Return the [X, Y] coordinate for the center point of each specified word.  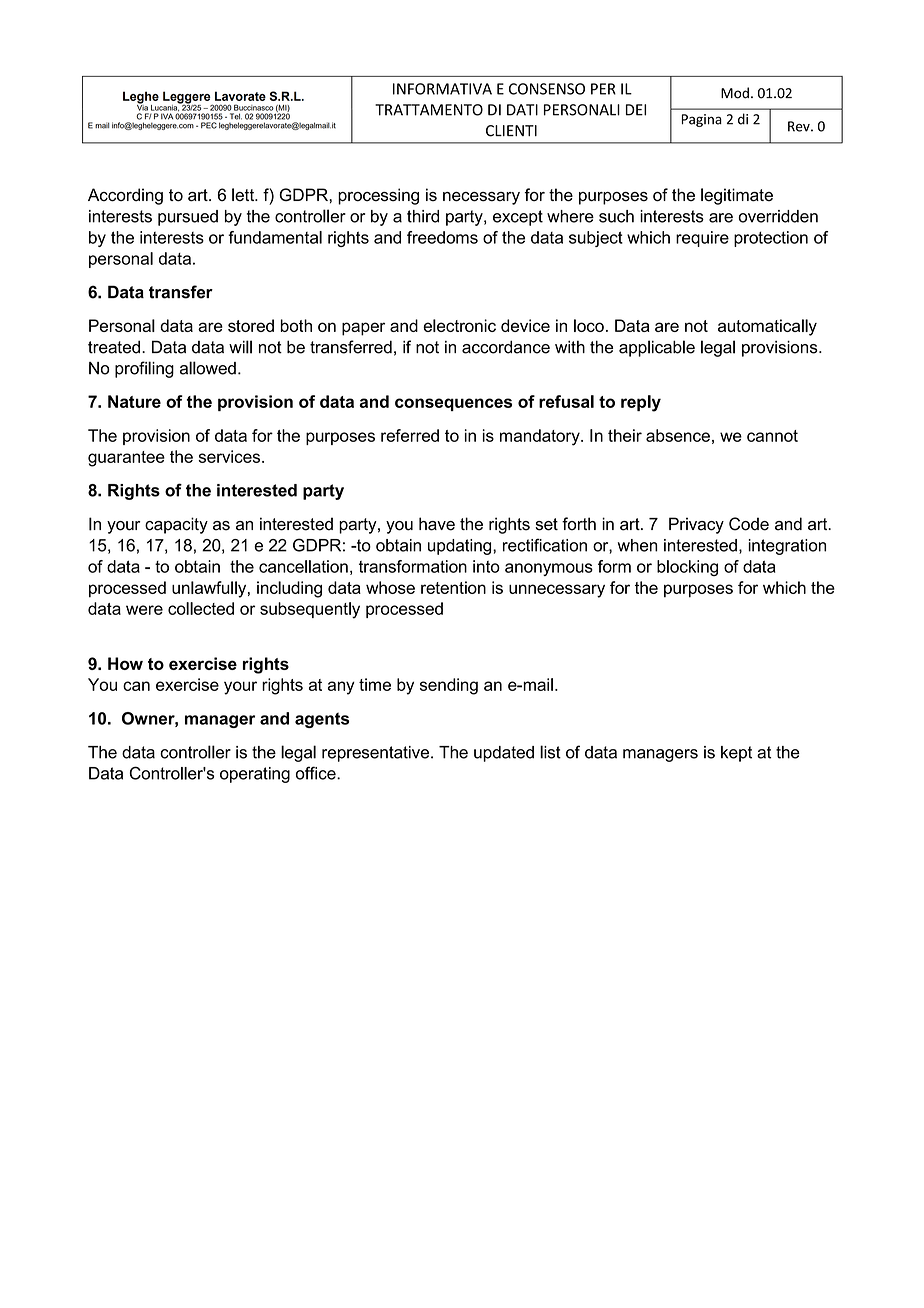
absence [678, 435]
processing [378, 196]
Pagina [702, 120]
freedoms [442, 237]
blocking [687, 568]
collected [201, 608]
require [702, 239]
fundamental [275, 237]
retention [453, 587]
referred [410, 435]
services [230, 456]
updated [504, 754]
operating [255, 775]
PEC [209, 125]
